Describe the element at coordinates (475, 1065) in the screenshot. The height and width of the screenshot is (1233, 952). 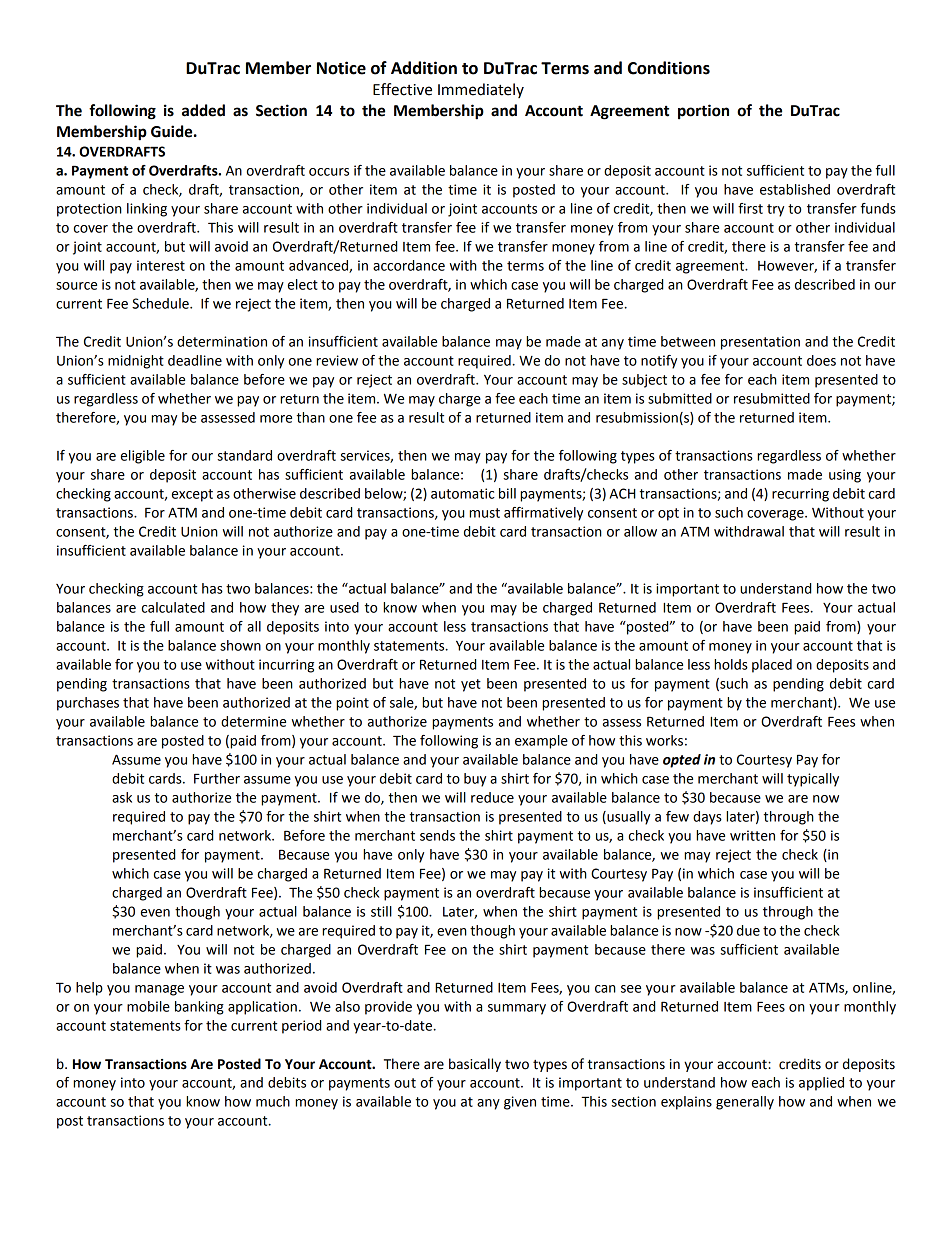
I see `basically` at that location.
